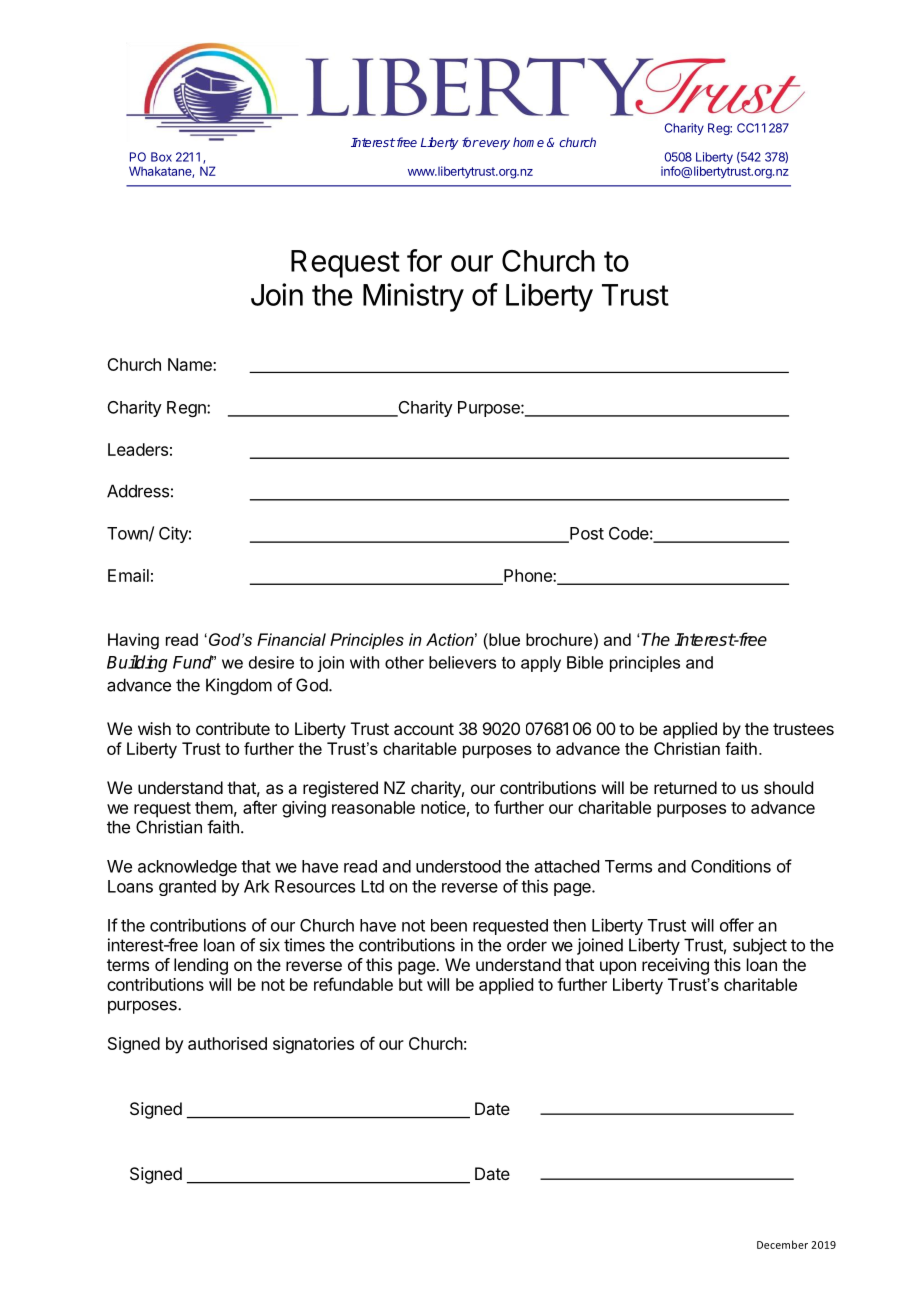  What do you see at coordinates (528, 142) in the screenshot?
I see `home` at bounding box center [528, 142].
